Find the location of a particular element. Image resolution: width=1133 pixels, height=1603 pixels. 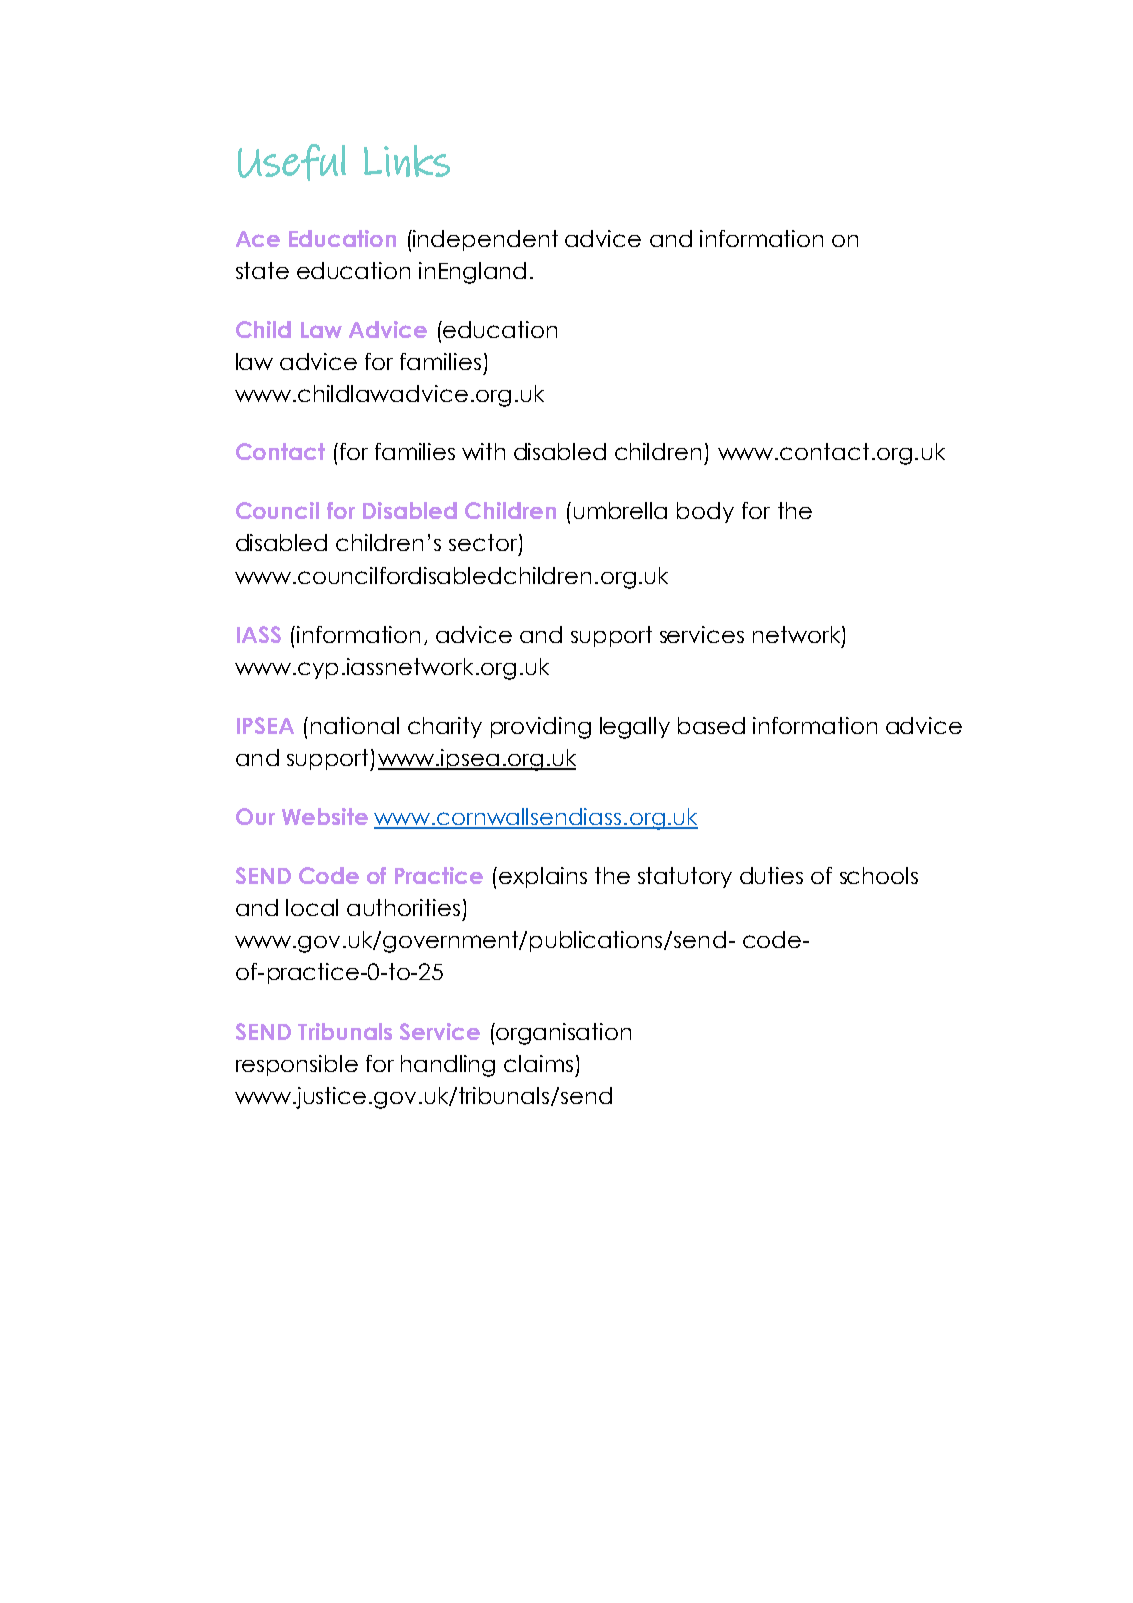

body is located at coordinates (705, 512).
